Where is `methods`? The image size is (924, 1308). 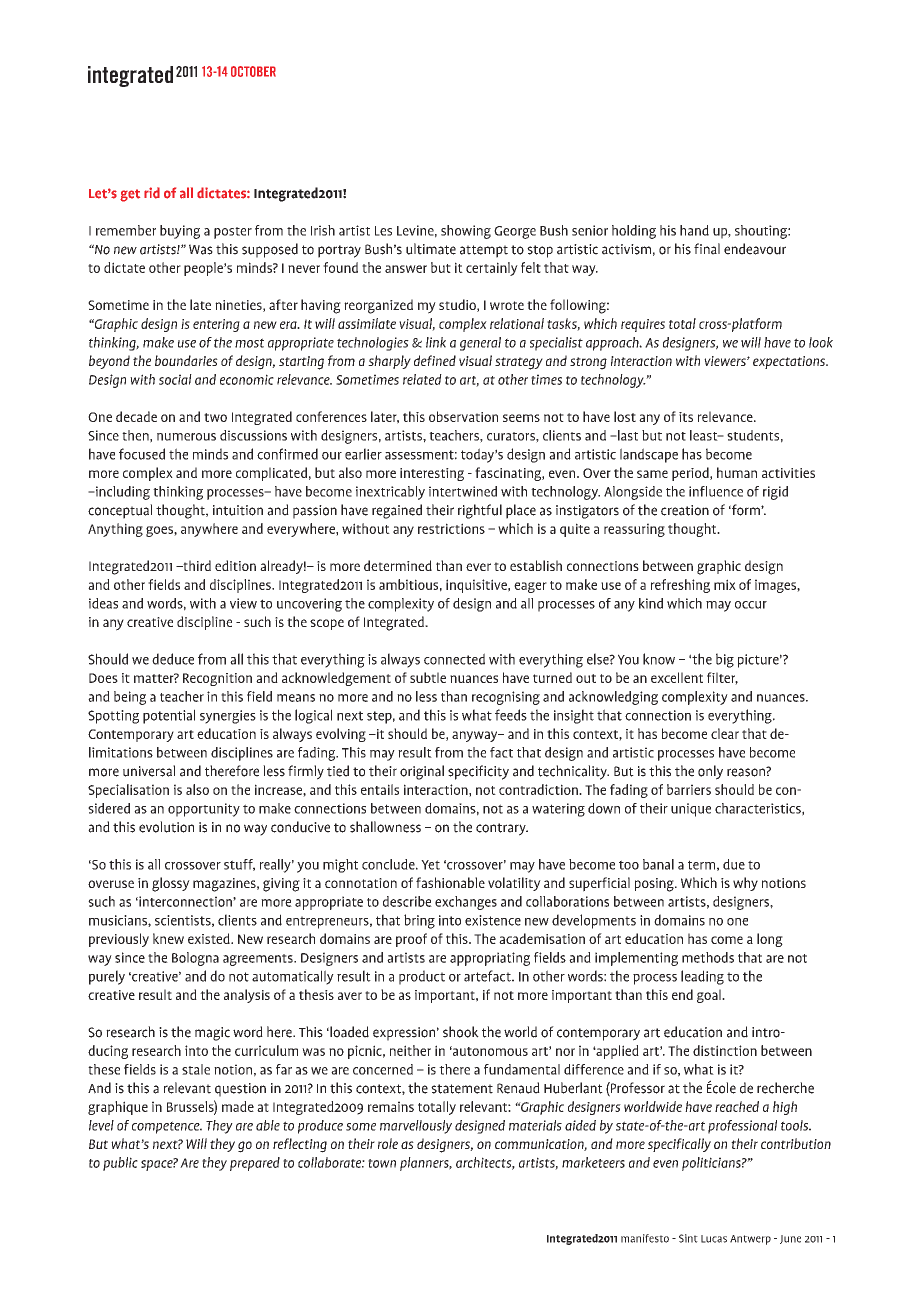
methods is located at coordinates (708, 957).
